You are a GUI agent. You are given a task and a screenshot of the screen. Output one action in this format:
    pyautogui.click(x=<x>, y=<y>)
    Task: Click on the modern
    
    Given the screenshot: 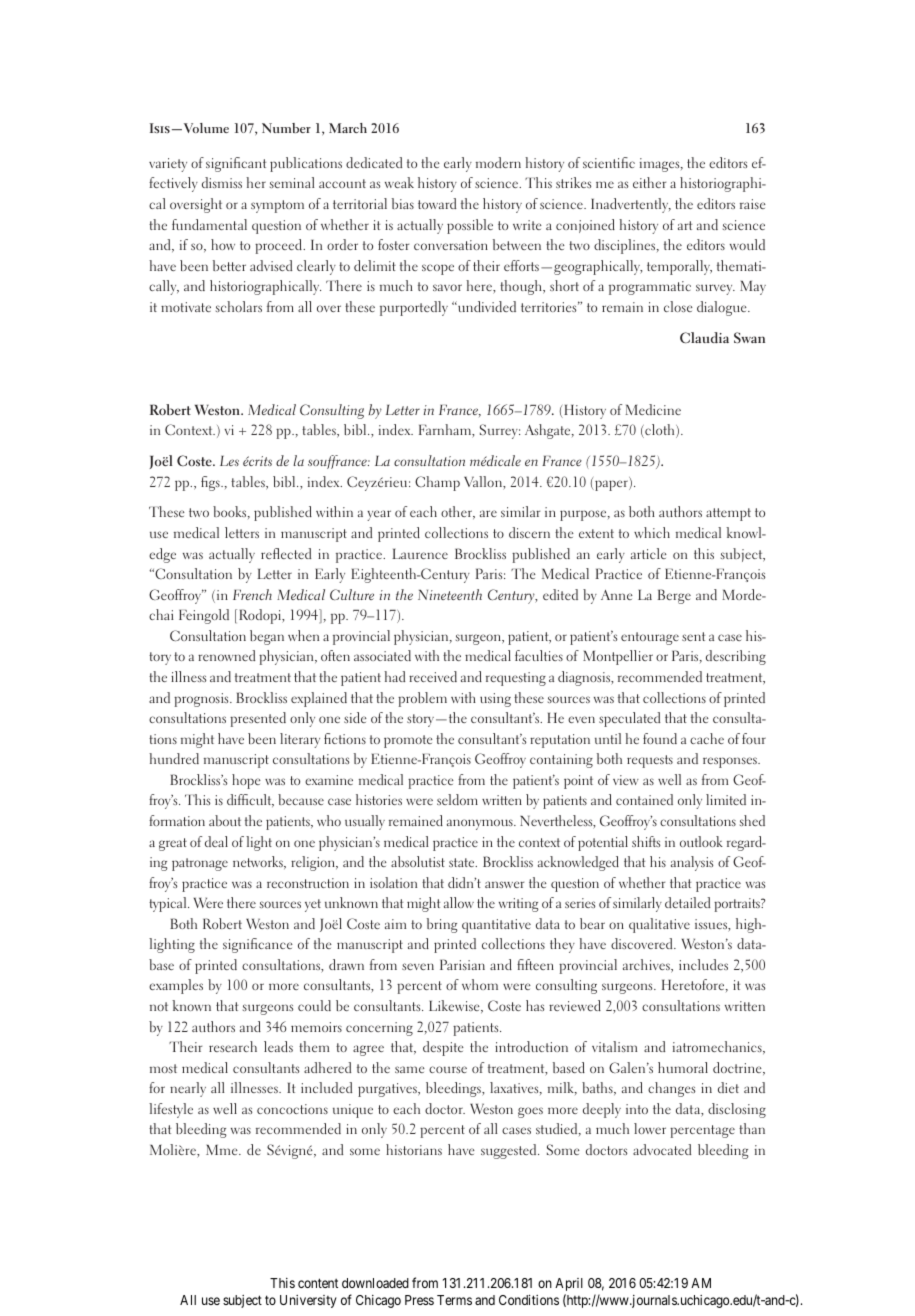 What is the action you would take?
    pyautogui.click(x=498, y=162)
